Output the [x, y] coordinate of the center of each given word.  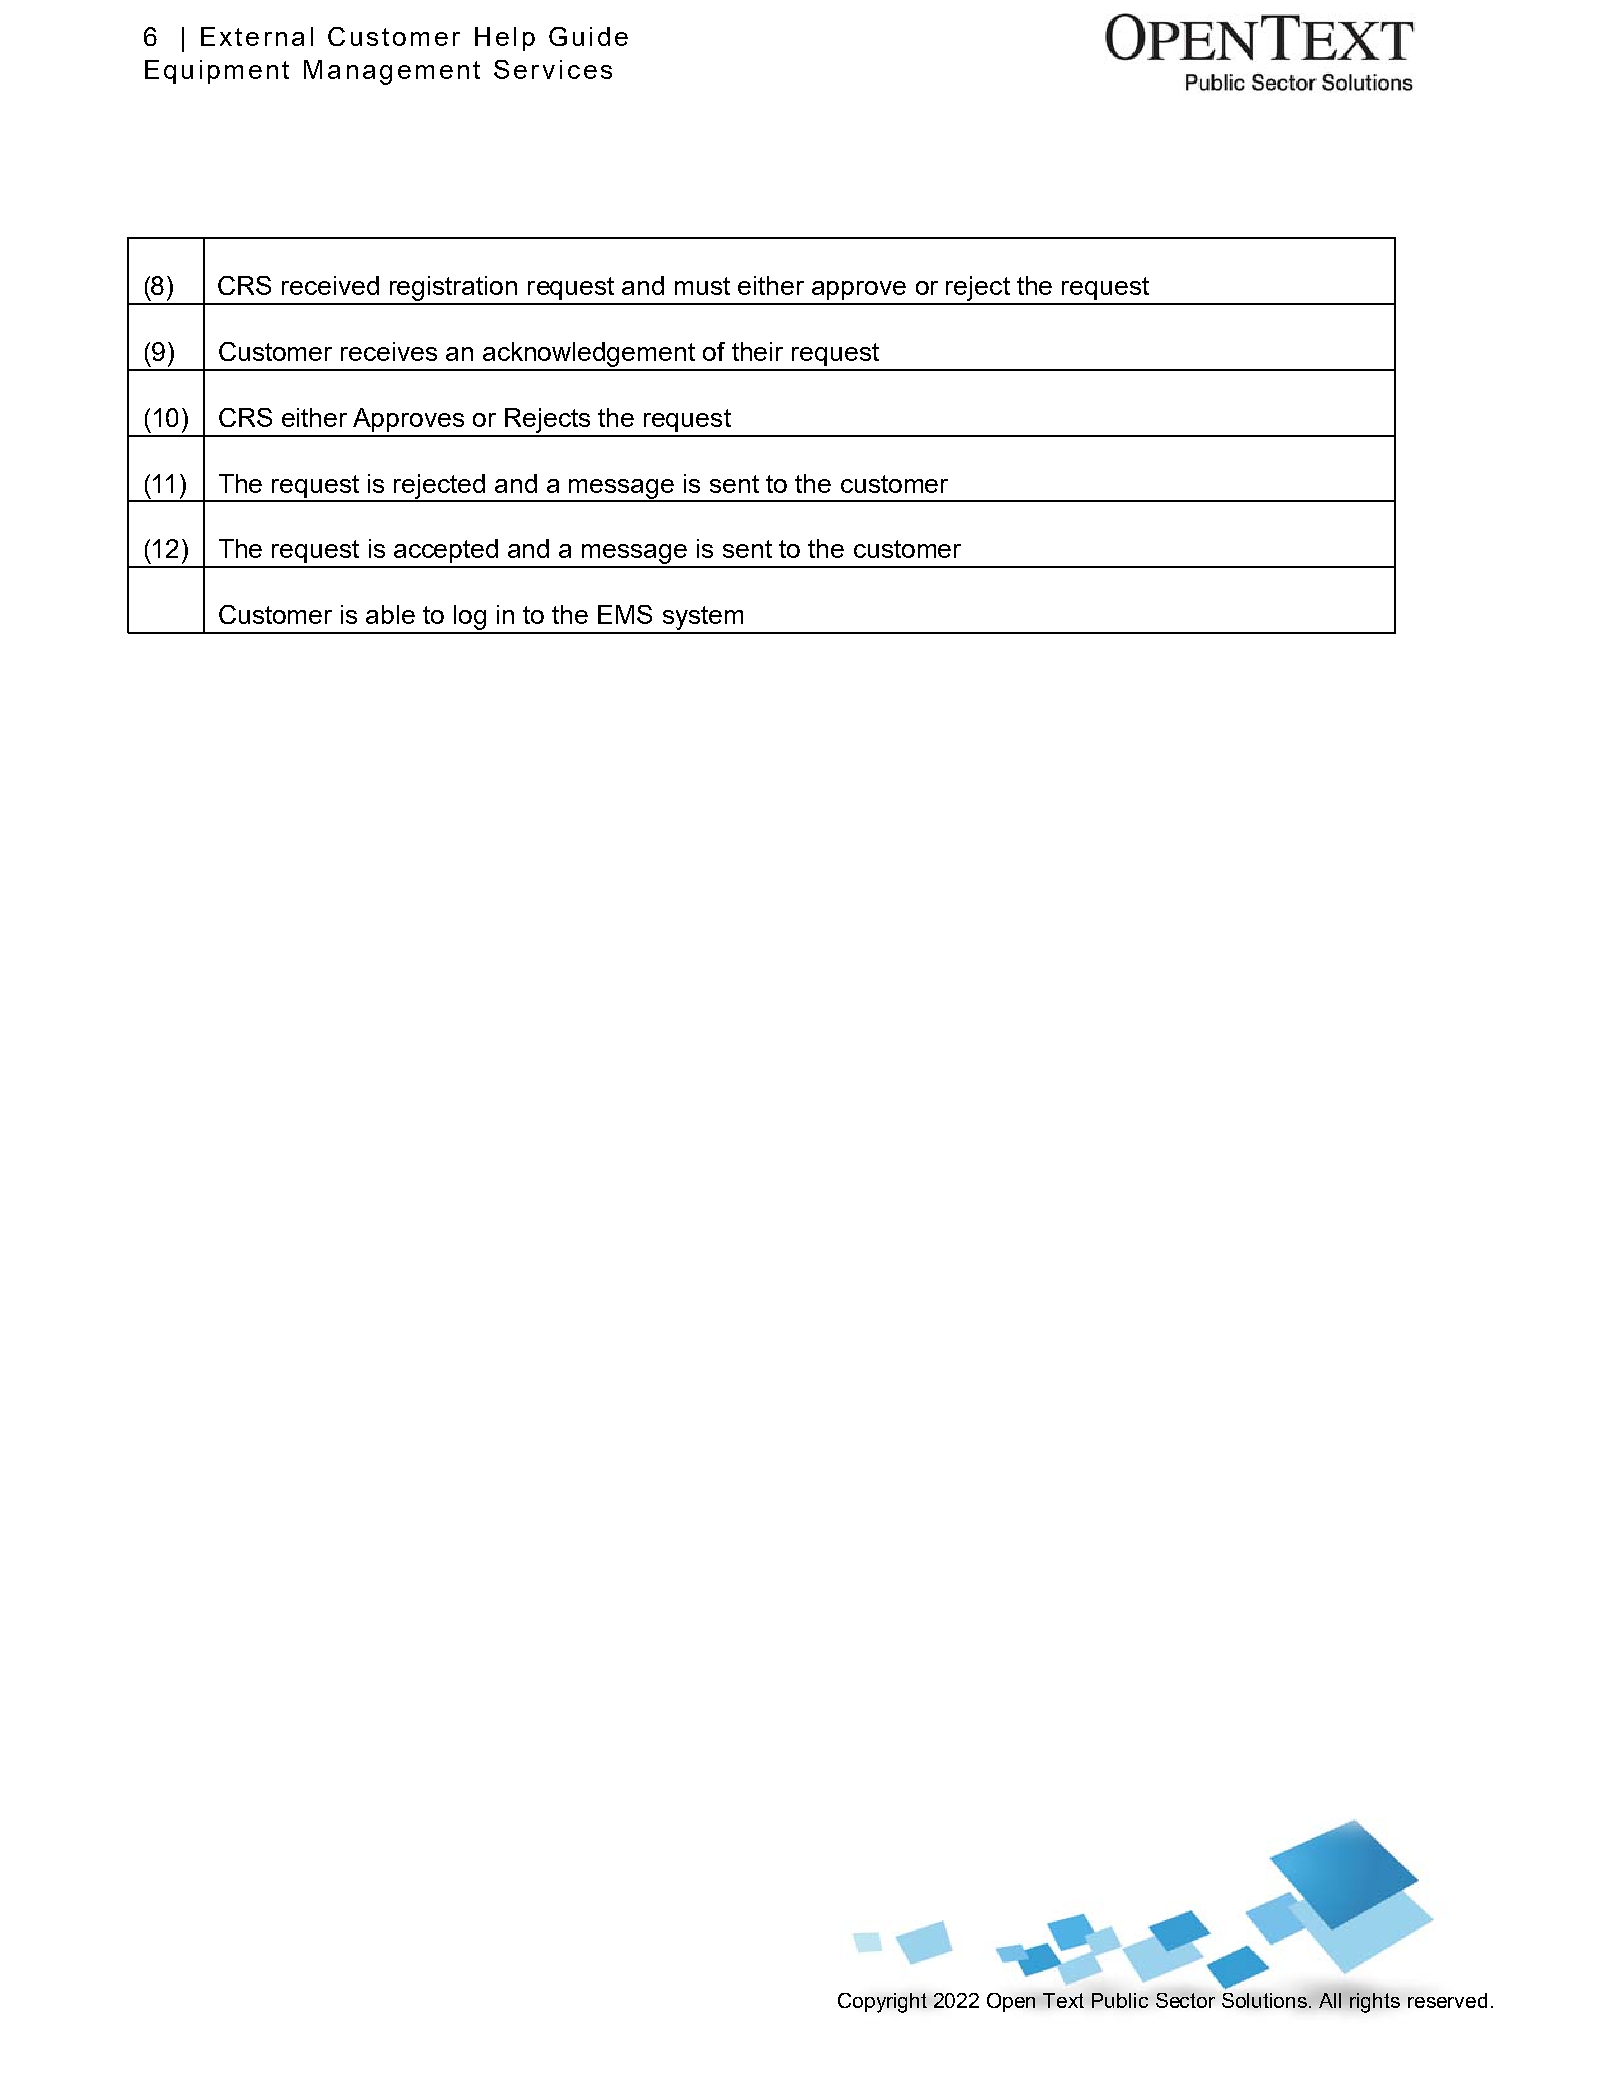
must [702, 286]
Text [1063, 2000]
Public [1120, 2000]
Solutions [1266, 2000]
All [1330, 2000]
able [390, 614]
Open [1011, 2002]
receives [389, 351]
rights [1374, 2003]
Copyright [882, 2003]
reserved [1447, 2000]
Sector [1185, 2000]
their [757, 351]
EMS [625, 614]
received [330, 285]
